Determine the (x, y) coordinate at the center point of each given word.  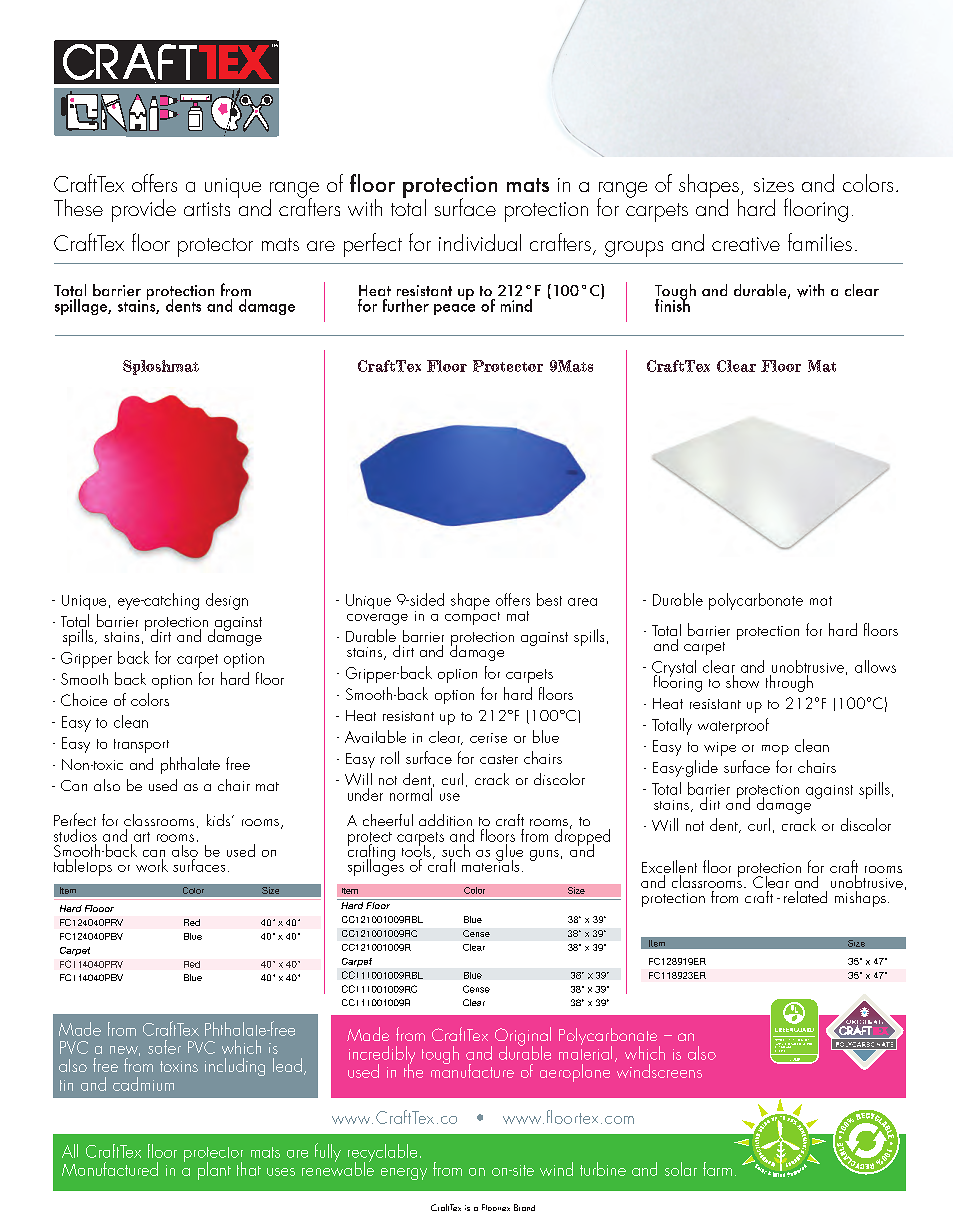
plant (214, 1171)
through (789, 683)
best (549, 599)
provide (144, 210)
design (227, 601)
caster (499, 759)
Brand (524, 1207)
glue (509, 853)
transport (141, 746)
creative (746, 244)
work (152, 865)
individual (480, 242)
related (805, 897)
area (582, 602)
